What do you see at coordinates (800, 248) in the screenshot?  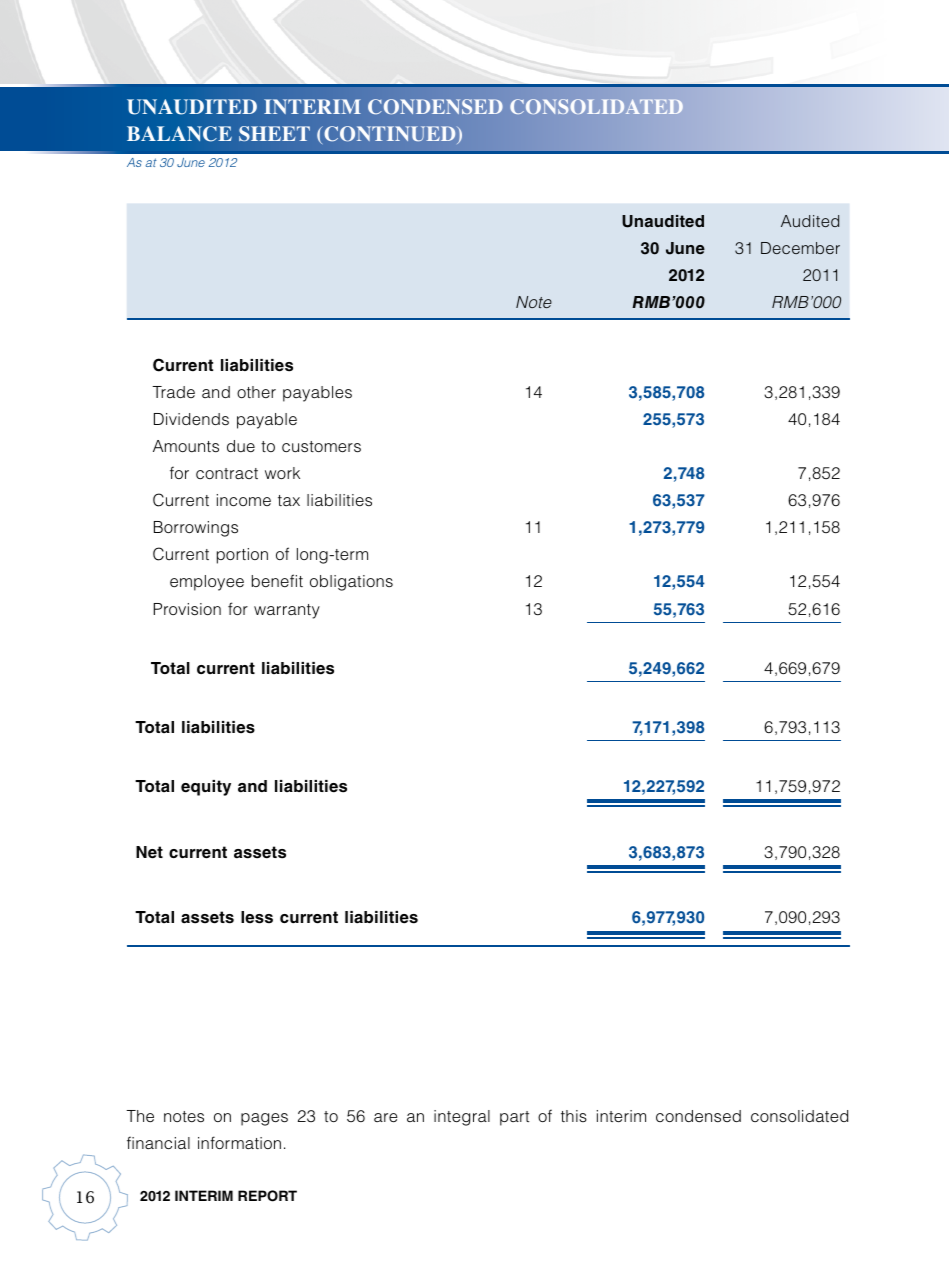 I see `December` at bounding box center [800, 248].
